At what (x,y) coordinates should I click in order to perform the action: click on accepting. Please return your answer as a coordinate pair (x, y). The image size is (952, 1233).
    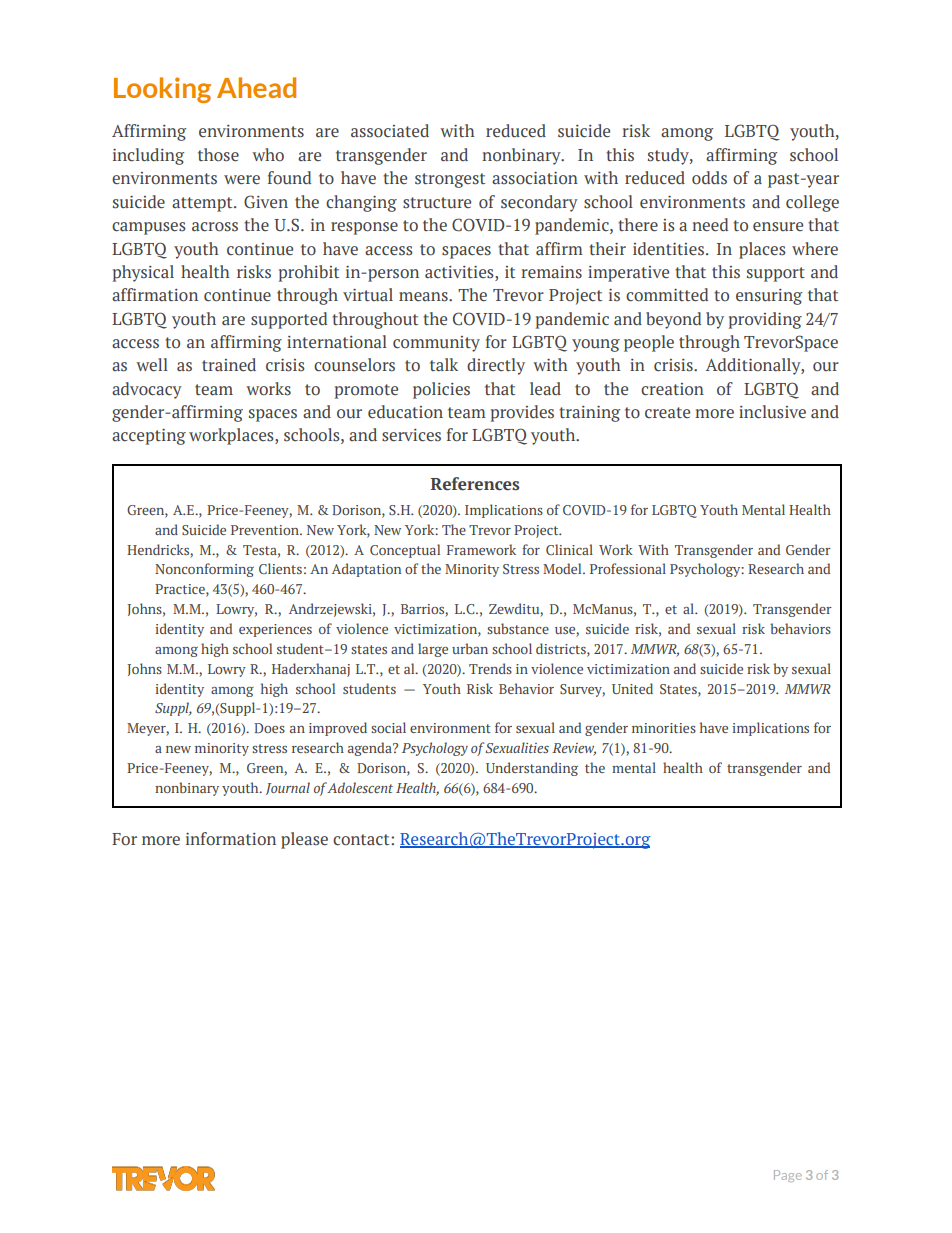
    Looking at the image, I should click on (149, 437).
